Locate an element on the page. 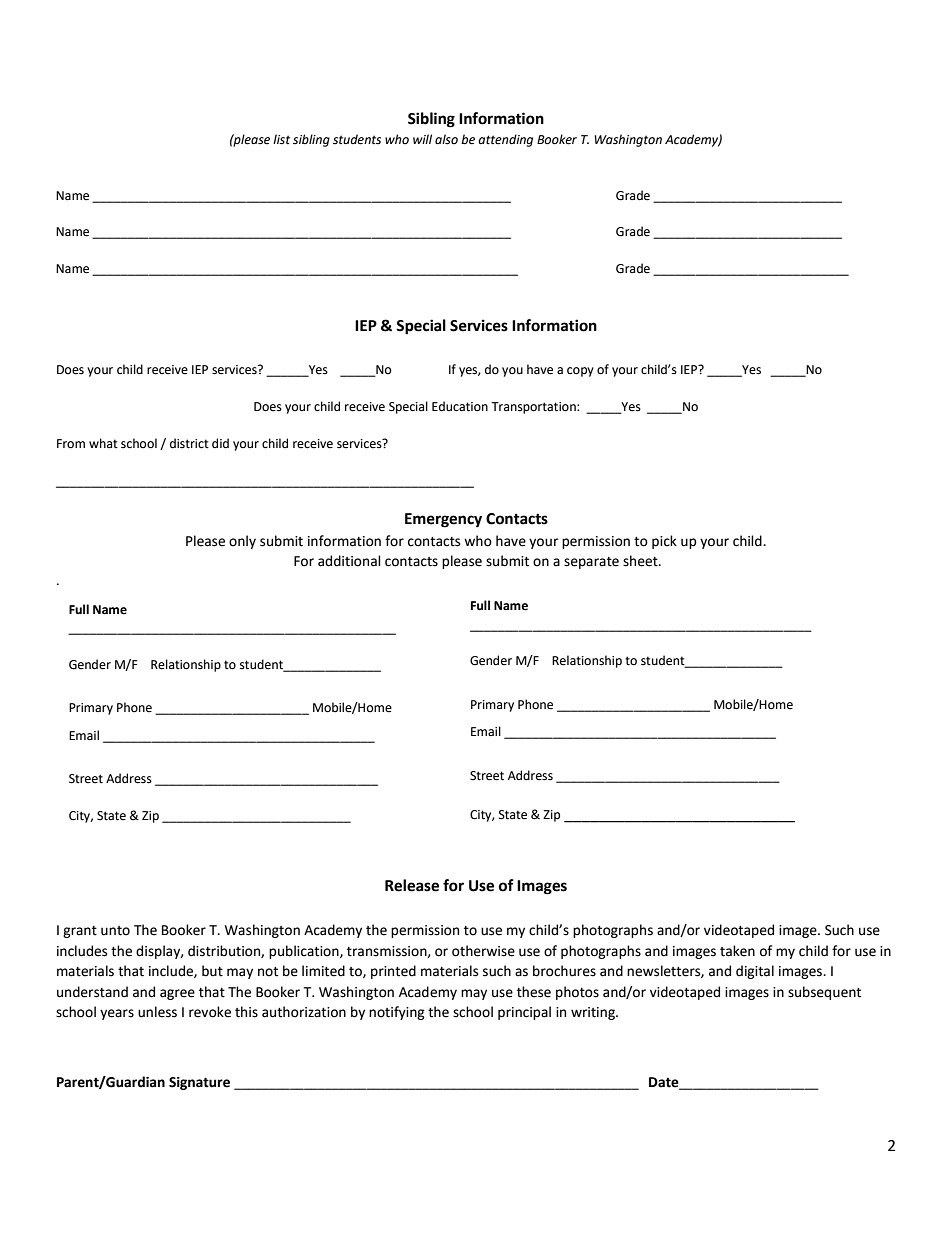  notifying is located at coordinates (397, 1013).
